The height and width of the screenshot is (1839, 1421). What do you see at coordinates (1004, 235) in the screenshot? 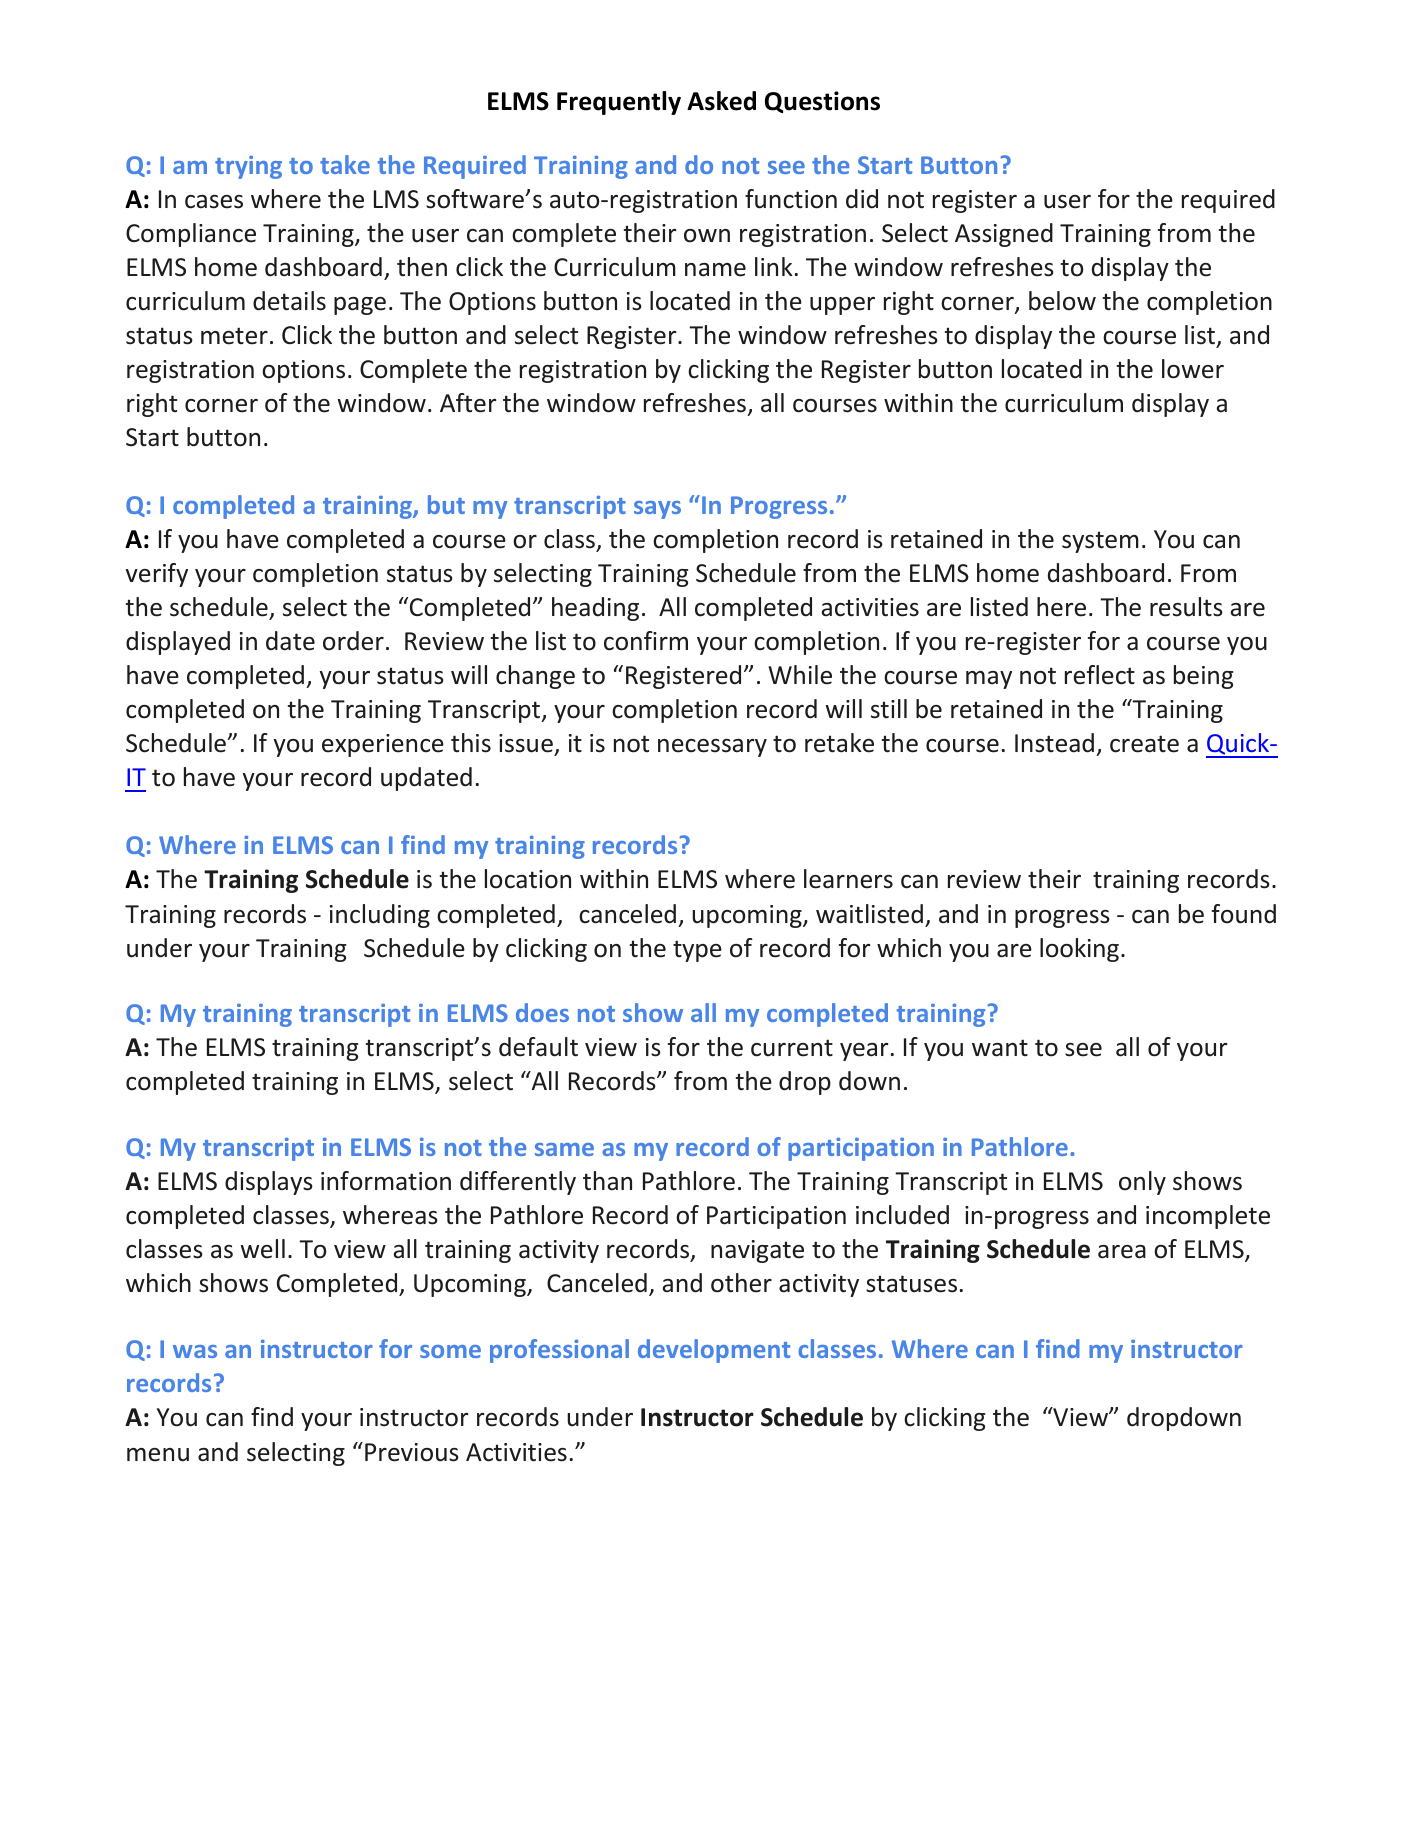
I see `Assigned` at bounding box center [1004, 235].
